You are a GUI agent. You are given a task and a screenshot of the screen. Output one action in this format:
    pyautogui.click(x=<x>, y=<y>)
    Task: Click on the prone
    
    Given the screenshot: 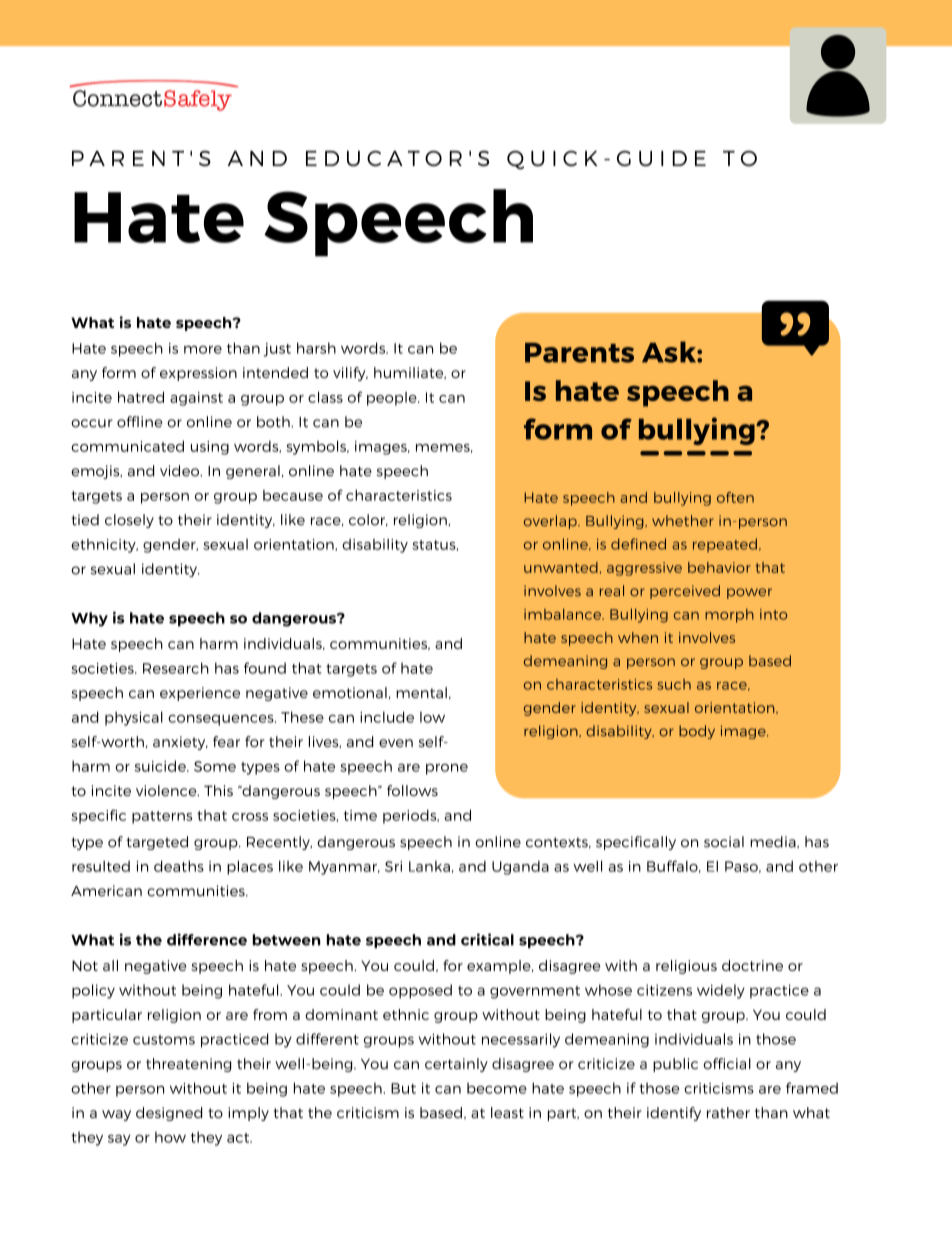 What is the action you would take?
    pyautogui.click(x=447, y=769)
